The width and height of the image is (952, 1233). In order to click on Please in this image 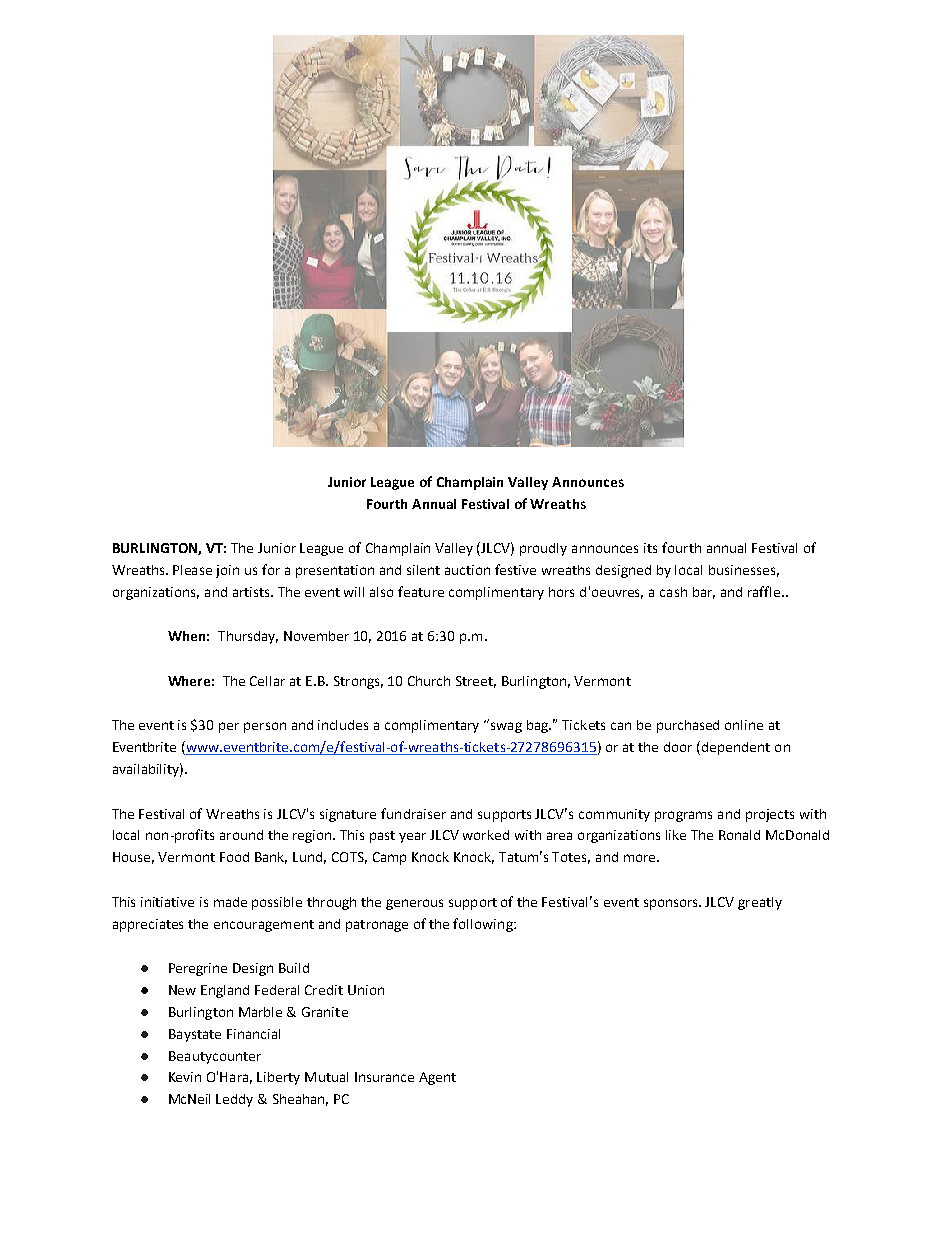, I will do `click(192, 570)`.
